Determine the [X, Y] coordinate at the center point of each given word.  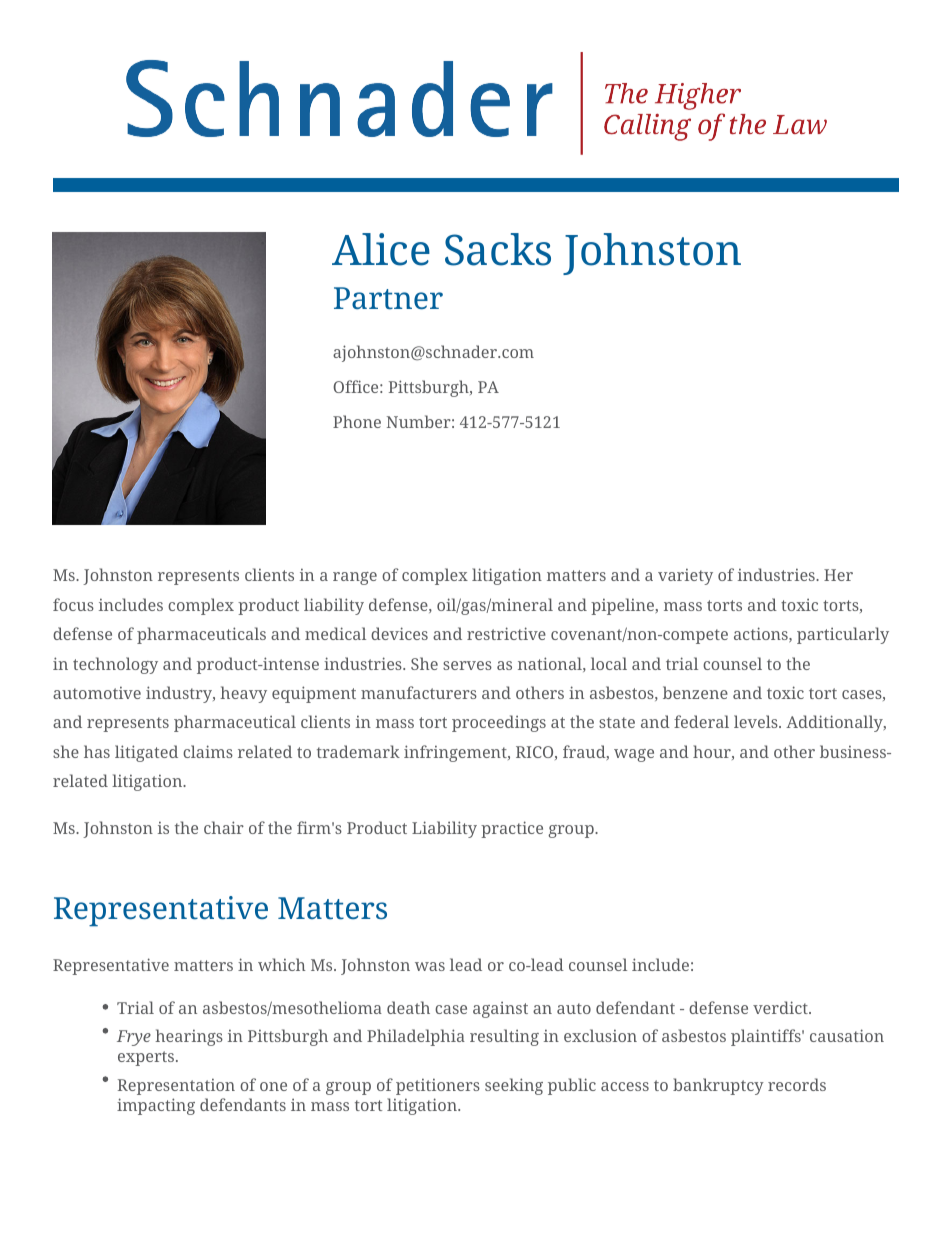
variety [685, 576]
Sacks [498, 249]
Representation [176, 1086]
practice [512, 829]
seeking [514, 1086]
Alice [381, 249]
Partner [388, 298]
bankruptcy [718, 1086]
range [355, 578]
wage [634, 755]
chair [224, 827]
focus [73, 604]
